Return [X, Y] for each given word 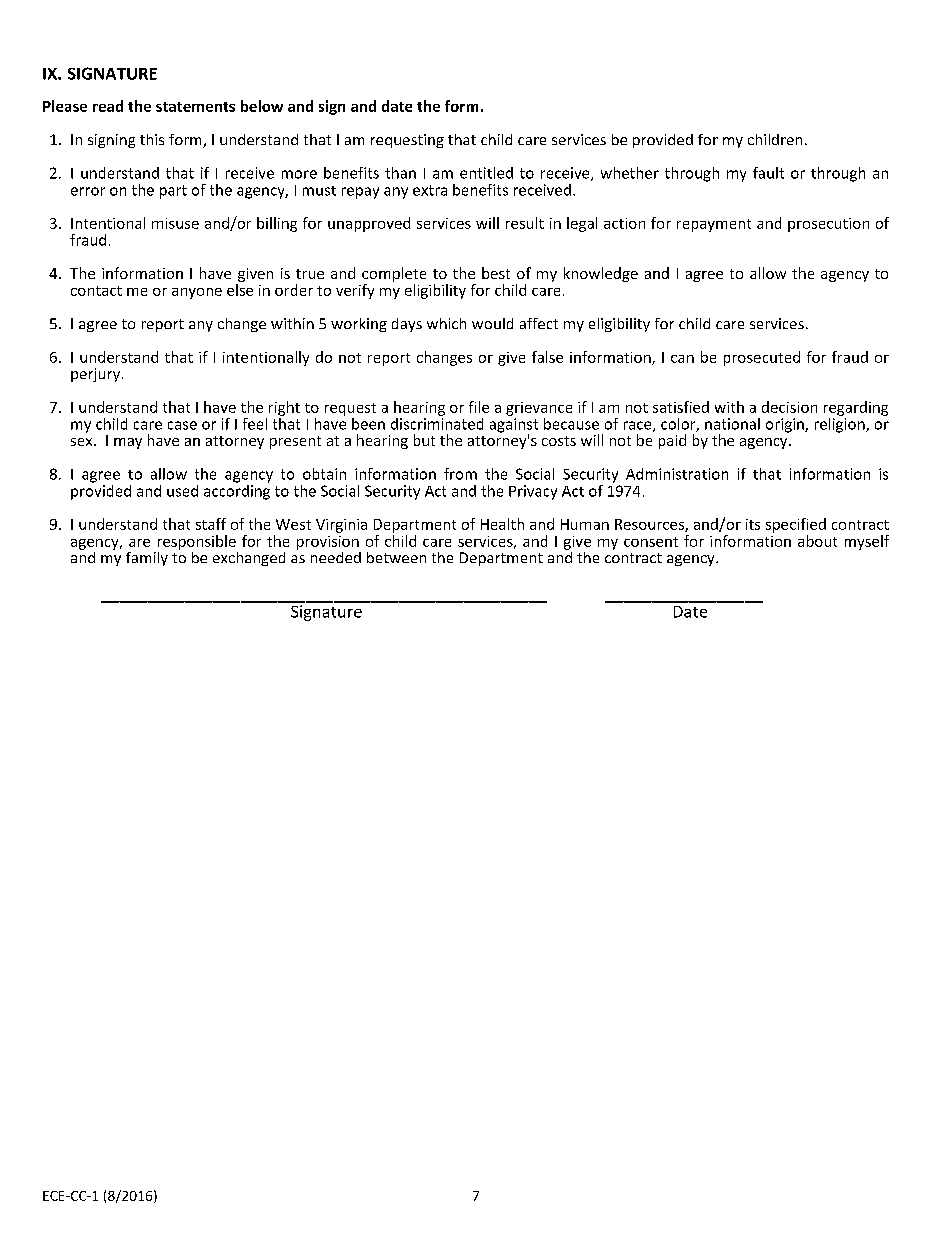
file [479, 407]
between [396, 557]
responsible [197, 542]
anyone [197, 293]
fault [768, 173]
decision [789, 407]
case [182, 425]
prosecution [828, 225]
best [496, 273]
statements [195, 107]
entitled [486, 173]
